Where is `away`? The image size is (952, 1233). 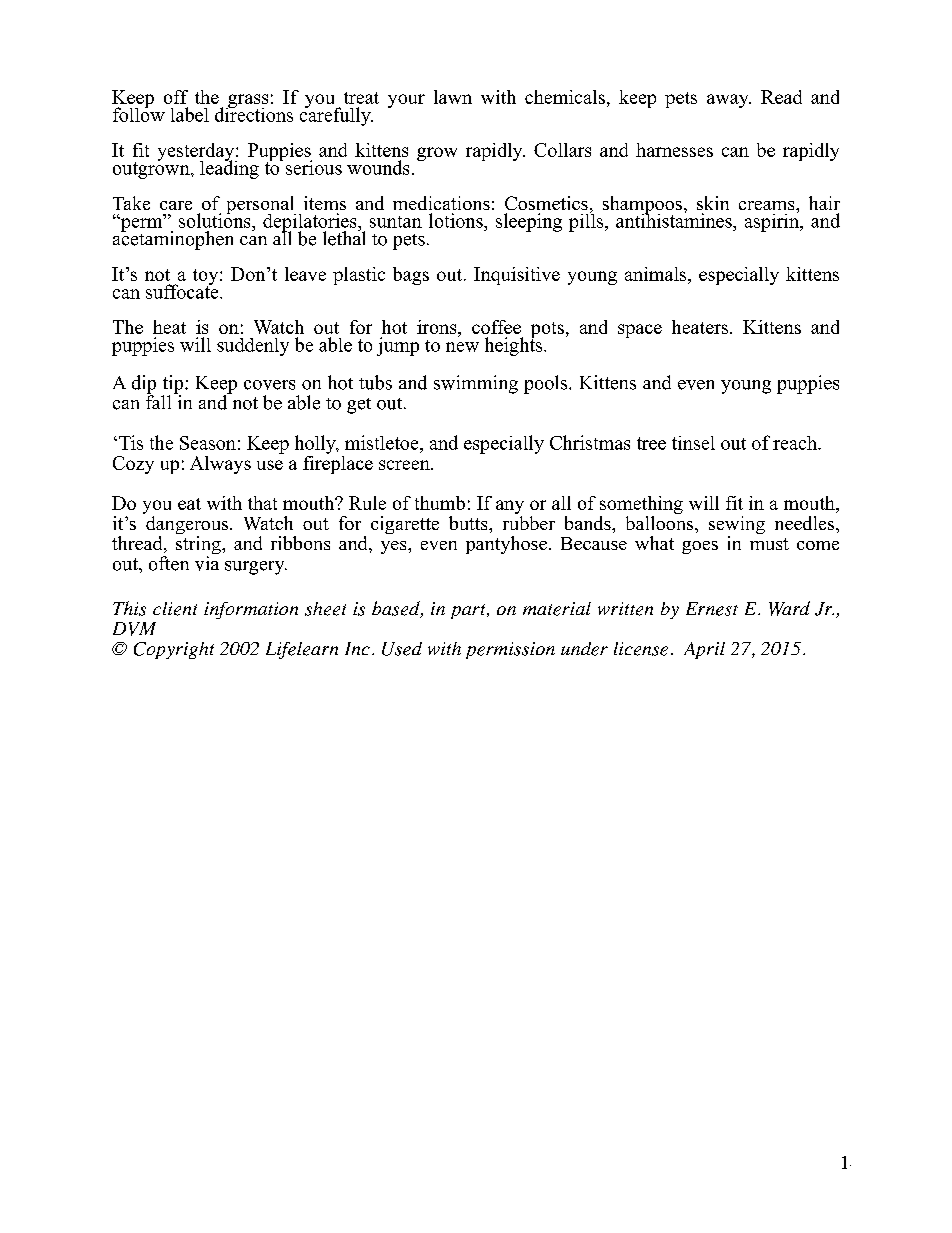
away is located at coordinates (729, 101).
